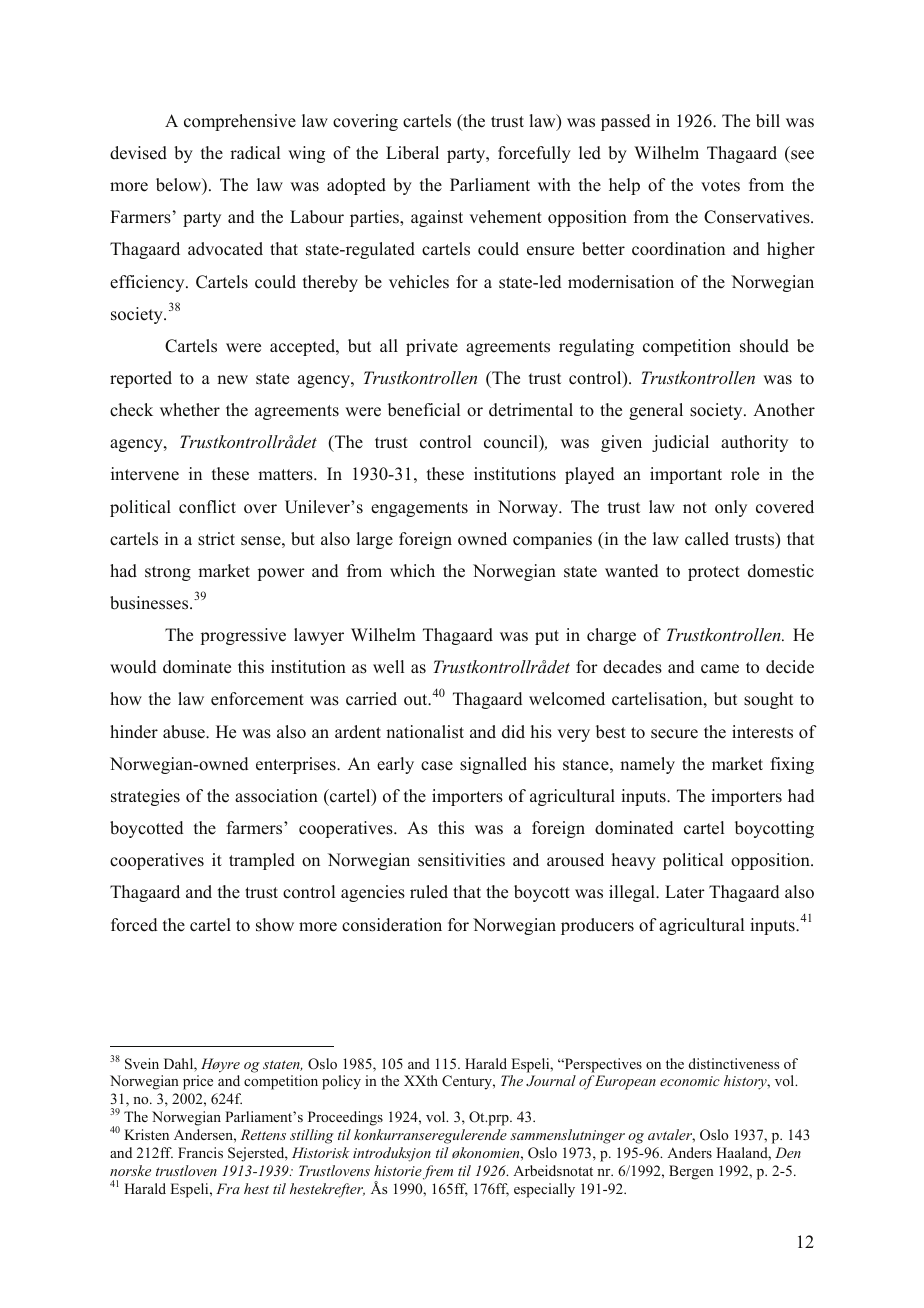  I want to click on votes, so click(720, 186).
